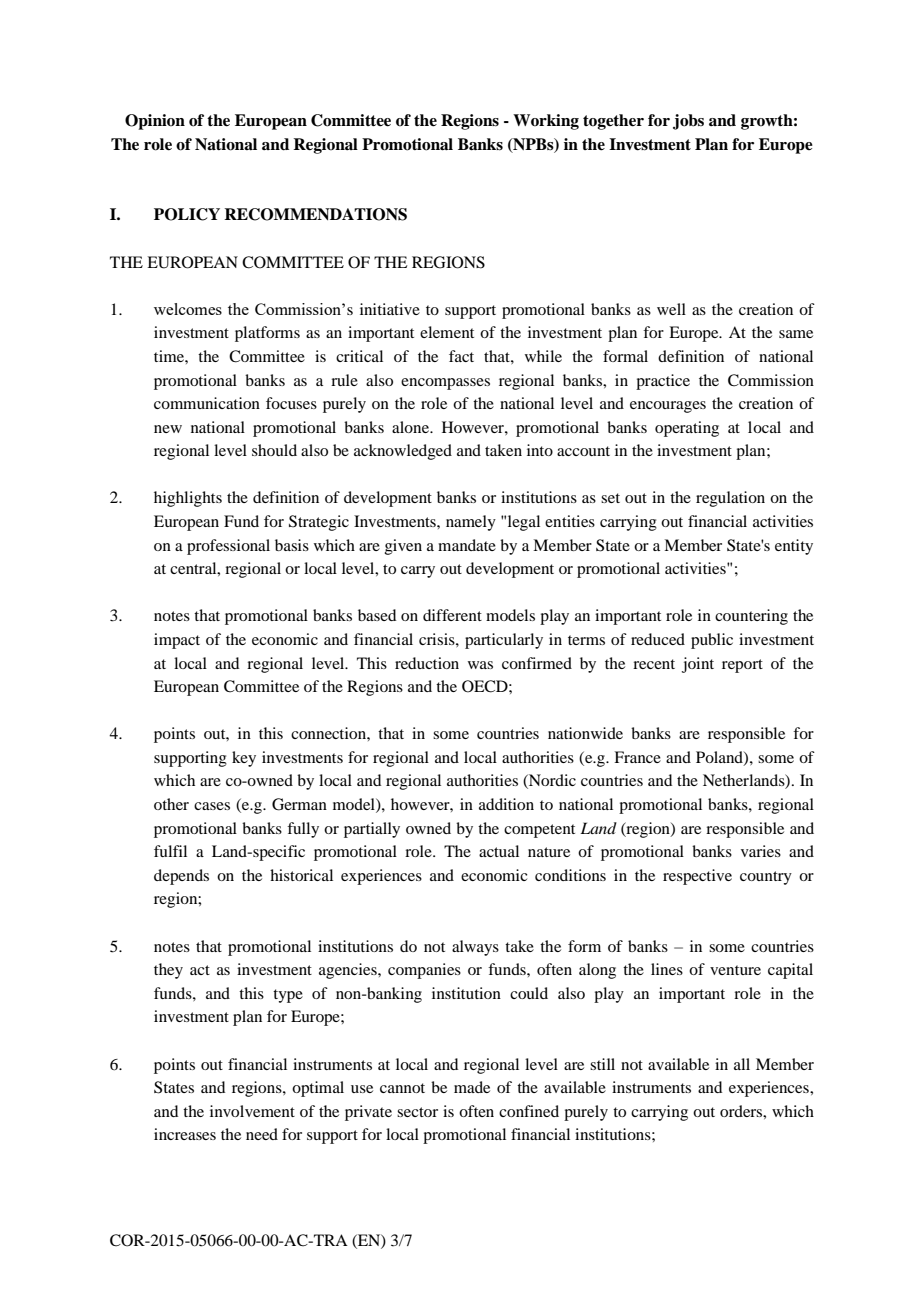  I want to click on encompasses, so click(445, 384).
